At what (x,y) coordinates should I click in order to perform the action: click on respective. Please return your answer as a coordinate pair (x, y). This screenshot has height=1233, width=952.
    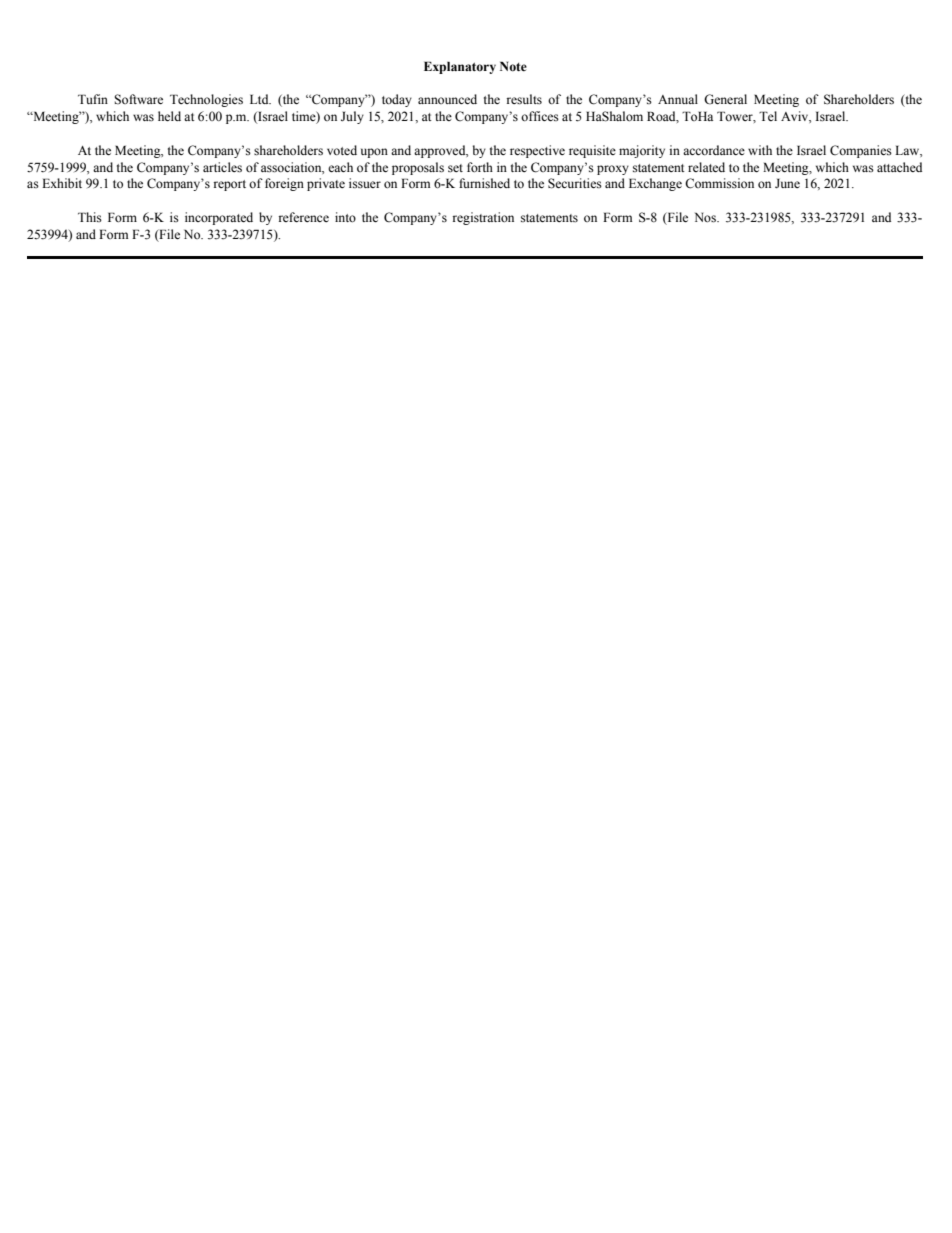
    Looking at the image, I should click on (537, 151).
